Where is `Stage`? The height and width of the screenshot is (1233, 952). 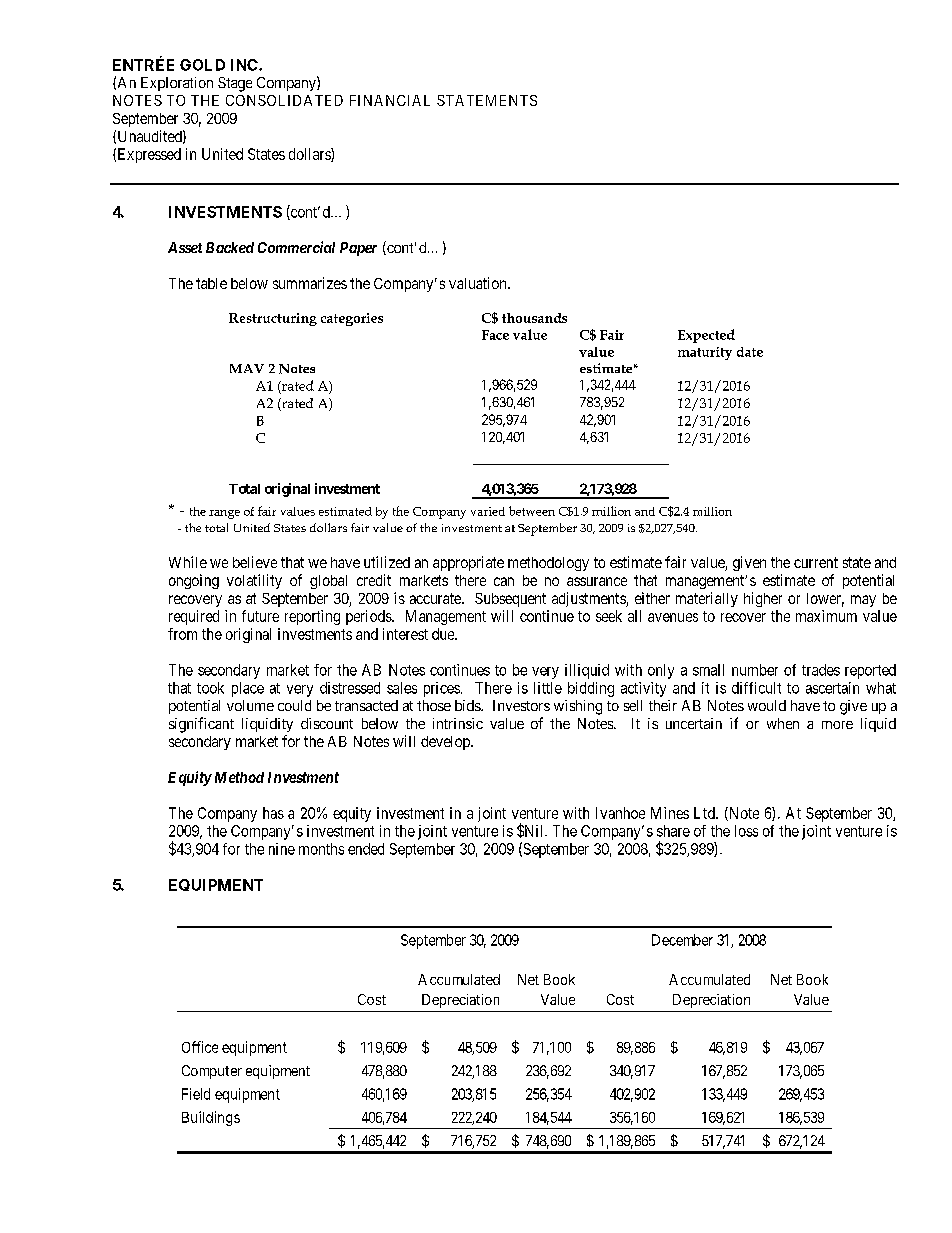 Stage is located at coordinates (235, 84).
